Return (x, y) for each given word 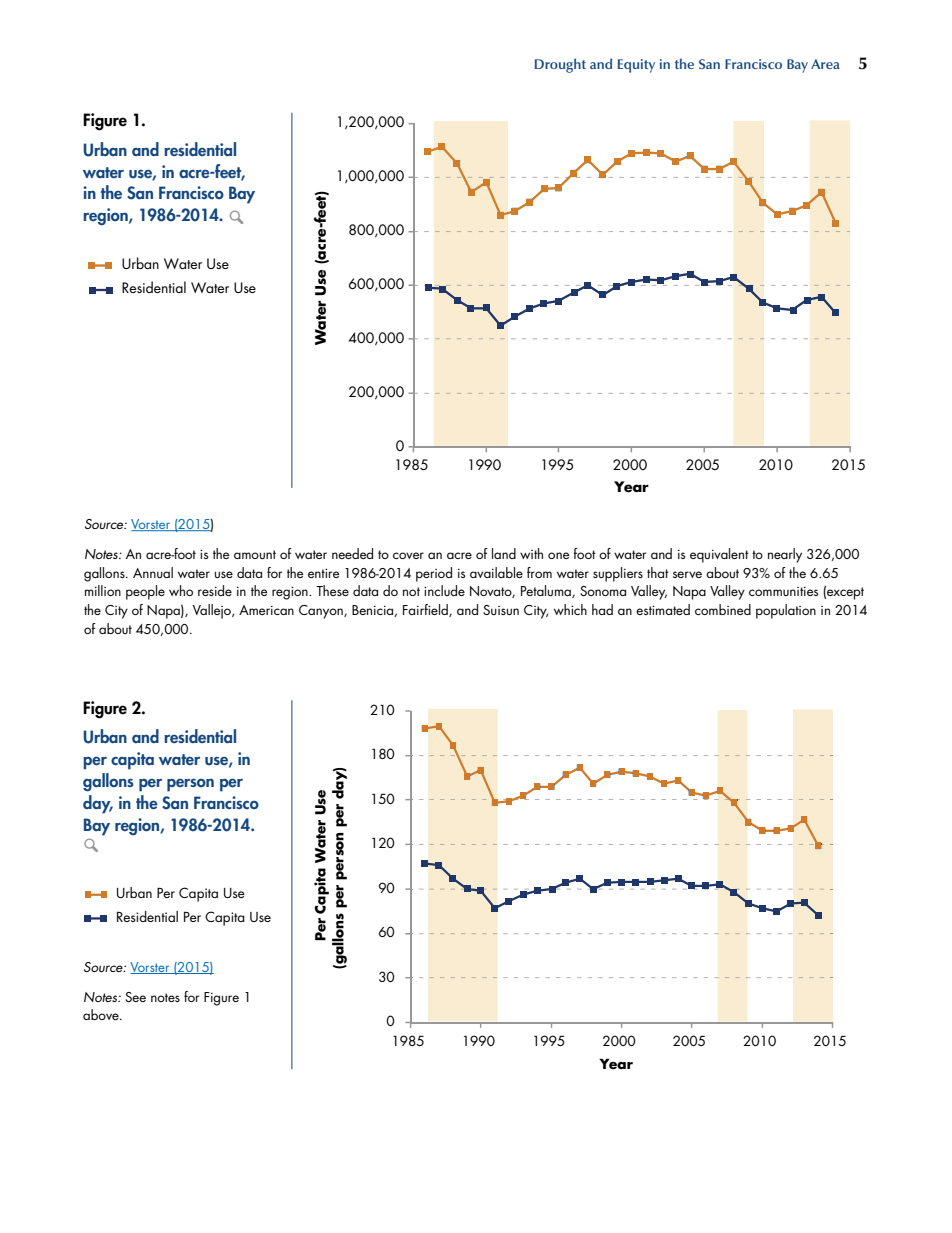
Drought (560, 65)
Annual (153, 572)
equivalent (719, 555)
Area (825, 64)
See (135, 997)
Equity (636, 66)
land (504, 553)
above (102, 1014)
